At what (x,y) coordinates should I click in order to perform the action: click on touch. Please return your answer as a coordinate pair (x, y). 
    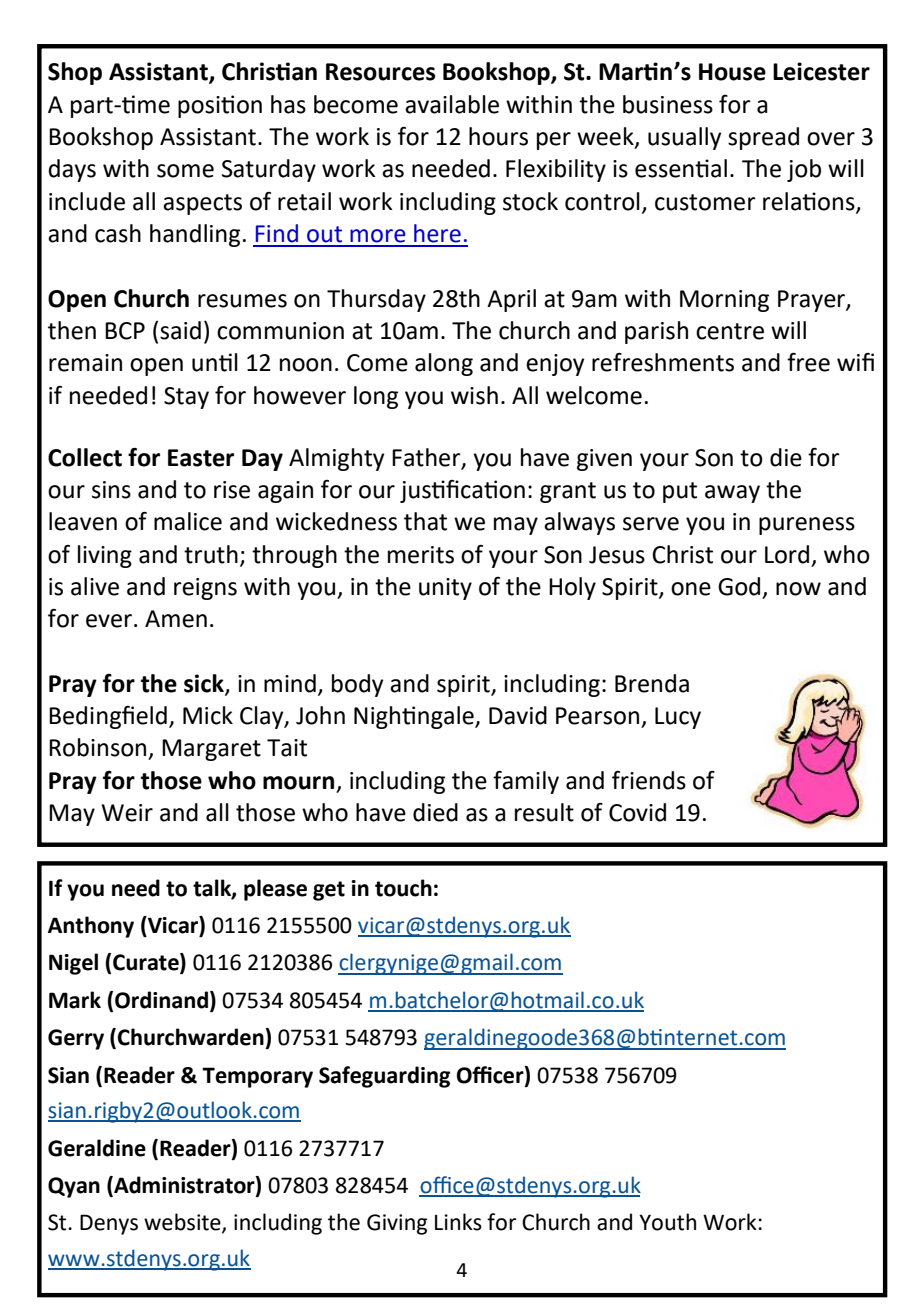
    Looking at the image, I should click on (403, 888).
